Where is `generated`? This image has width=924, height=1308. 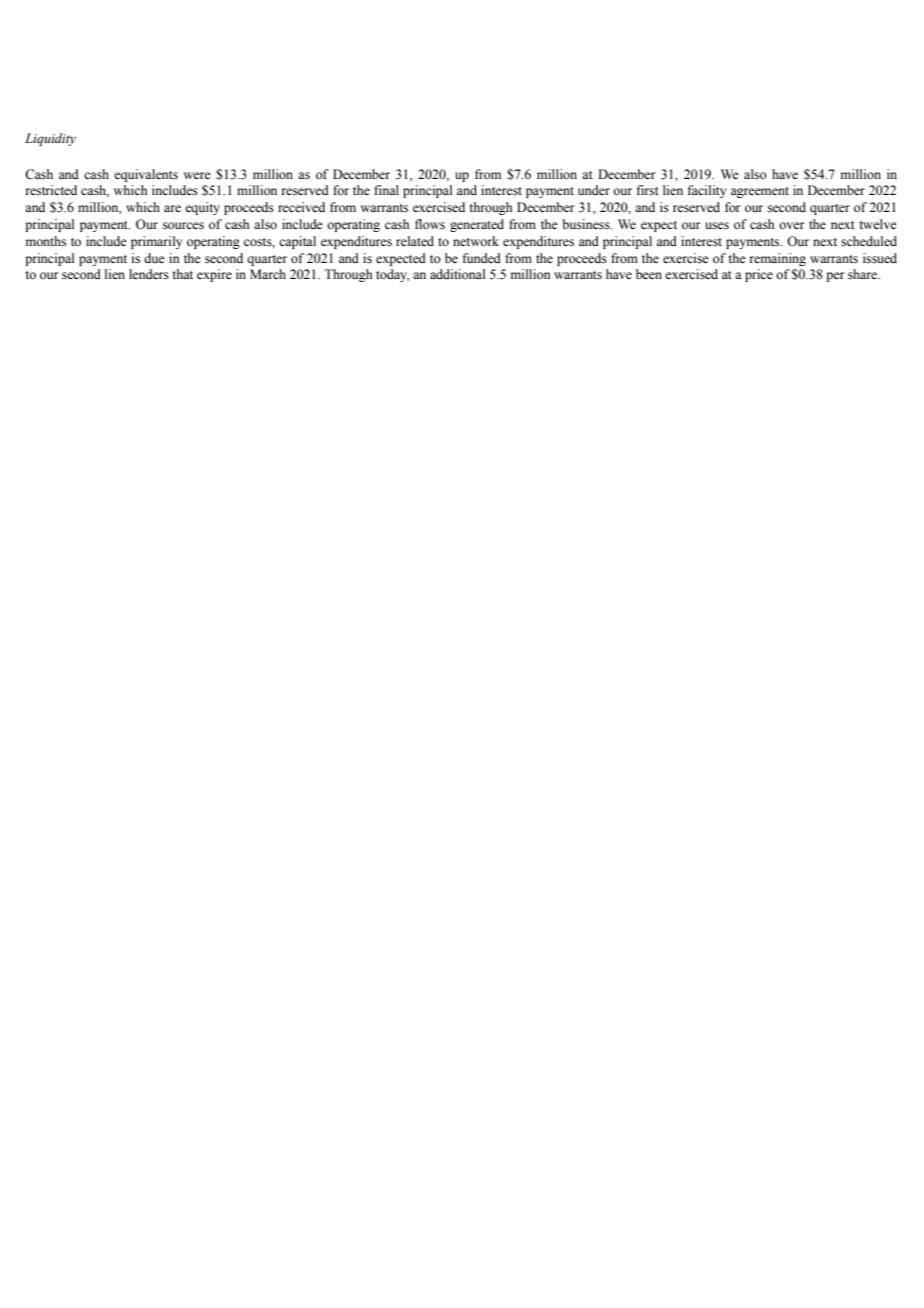
generated is located at coordinates (477, 225).
